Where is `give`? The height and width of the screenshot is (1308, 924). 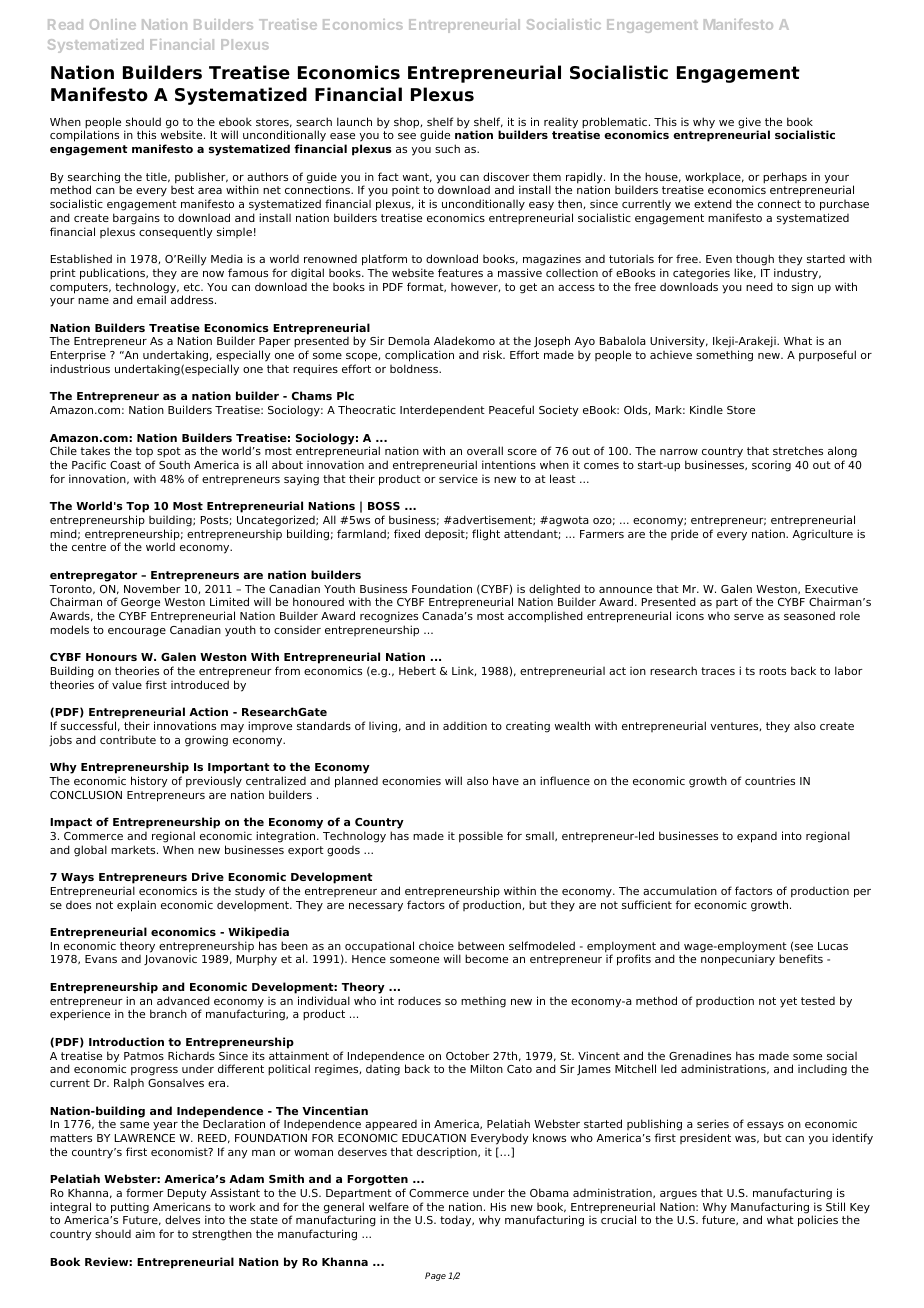 give is located at coordinates (749, 124).
